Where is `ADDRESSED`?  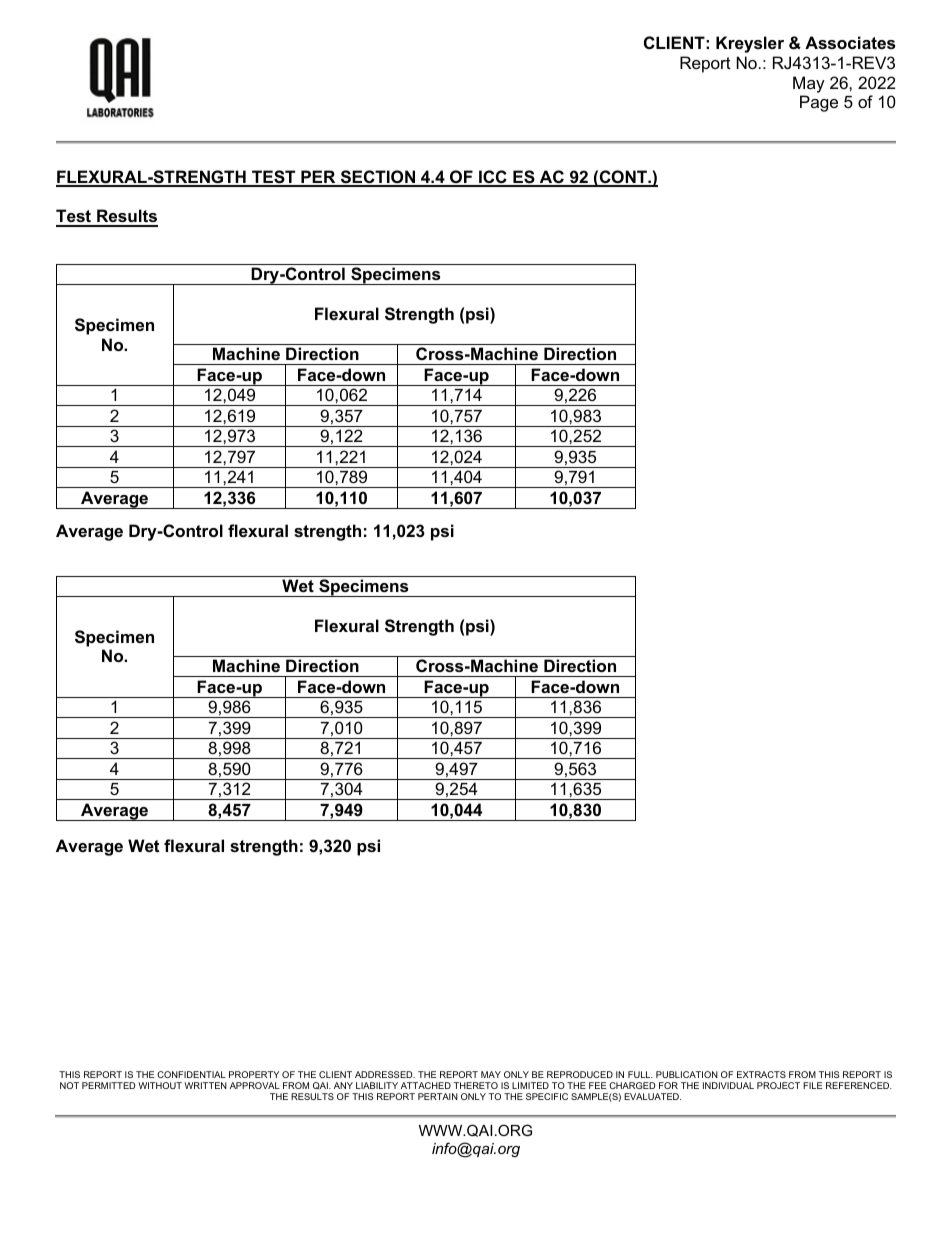 ADDRESSED is located at coordinates (385, 1074).
